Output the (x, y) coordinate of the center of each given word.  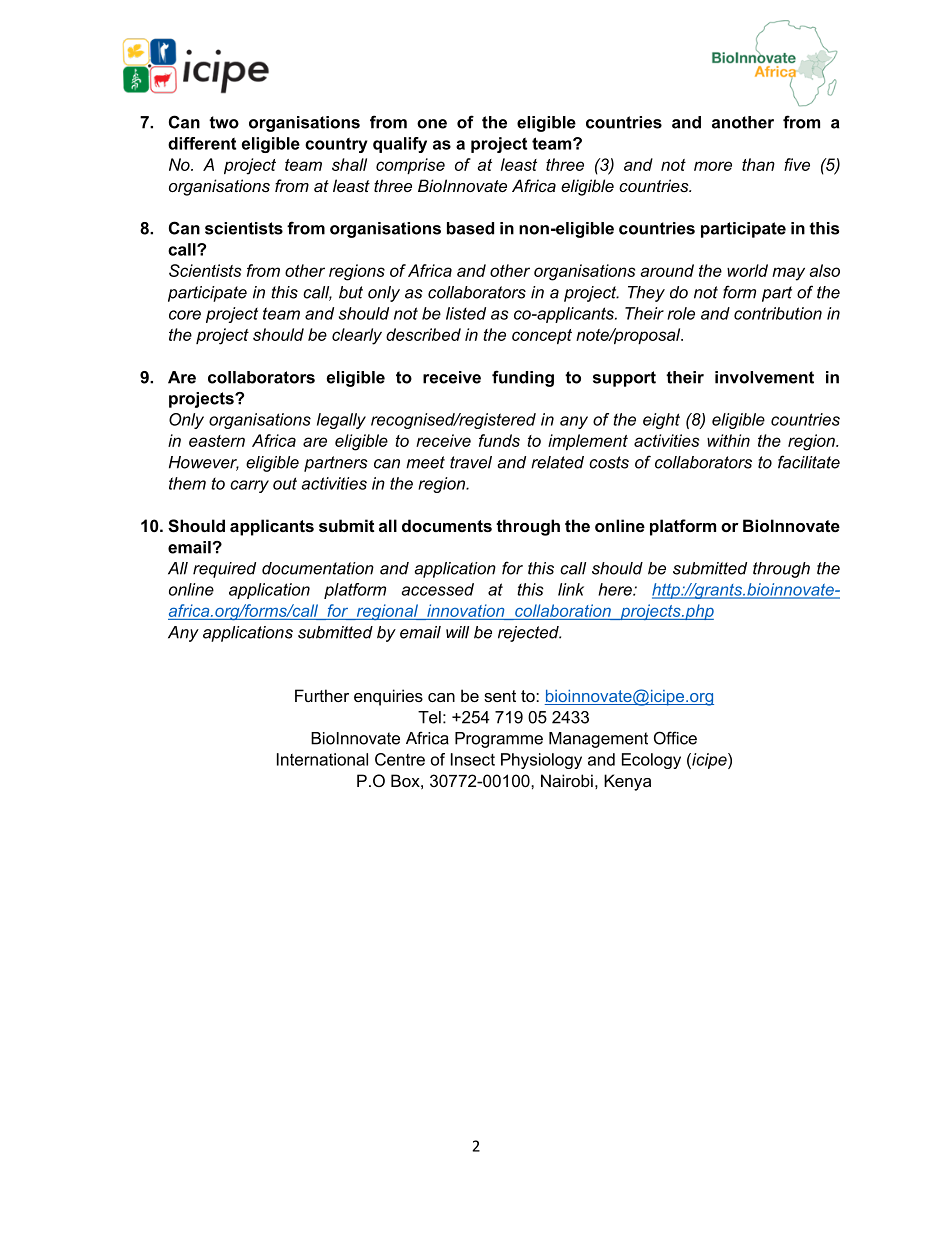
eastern (217, 441)
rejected (529, 634)
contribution (778, 313)
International (322, 759)
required (224, 570)
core (185, 315)
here (616, 589)
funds (499, 440)
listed (466, 313)
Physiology (541, 761)
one (432, 124)
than (758, 164)
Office (675, 738)
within (728, 440)
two (224, 122)
